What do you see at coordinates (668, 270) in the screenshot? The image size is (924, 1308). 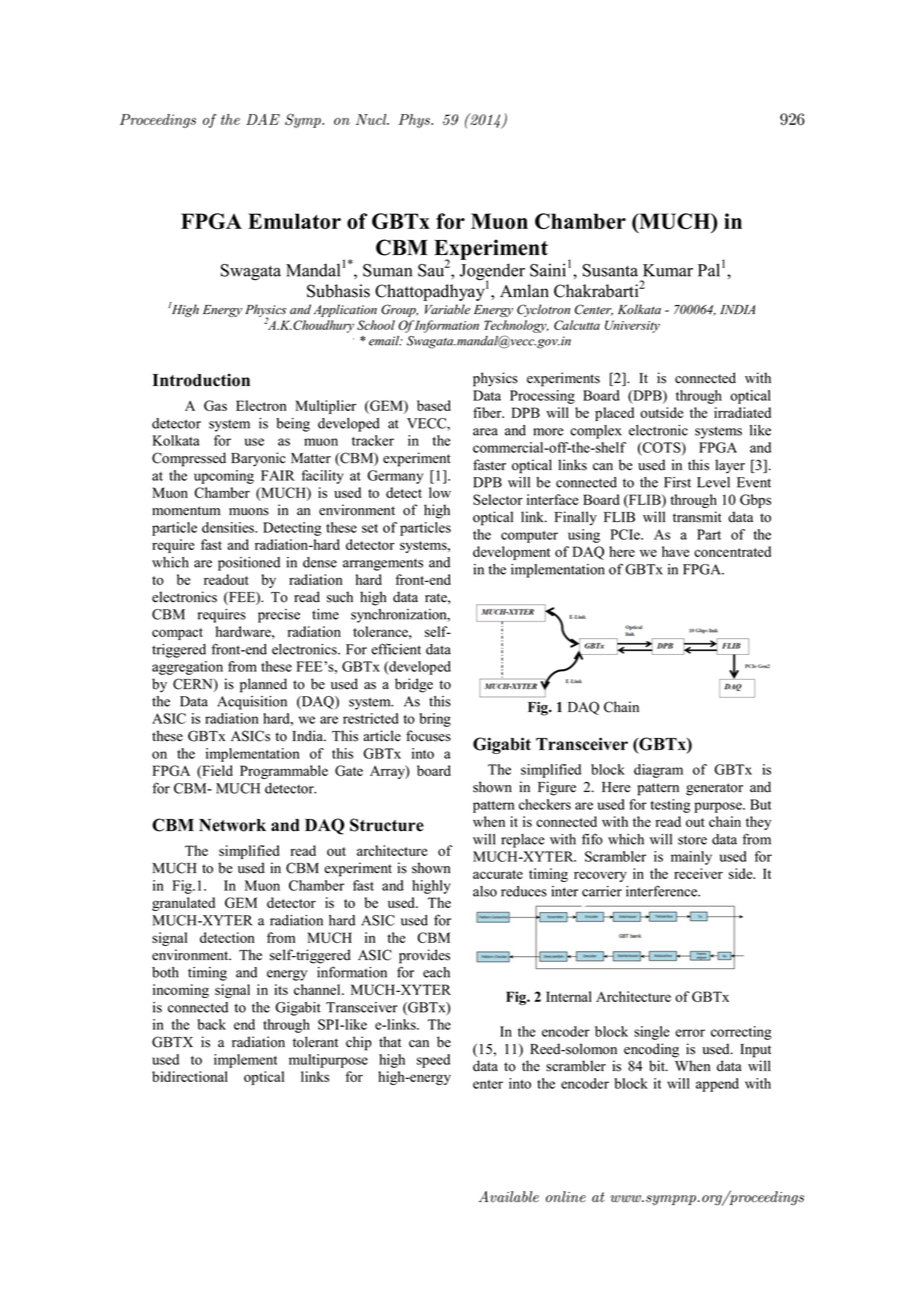 I see `Kumar` at bounding box center [668, 270].
